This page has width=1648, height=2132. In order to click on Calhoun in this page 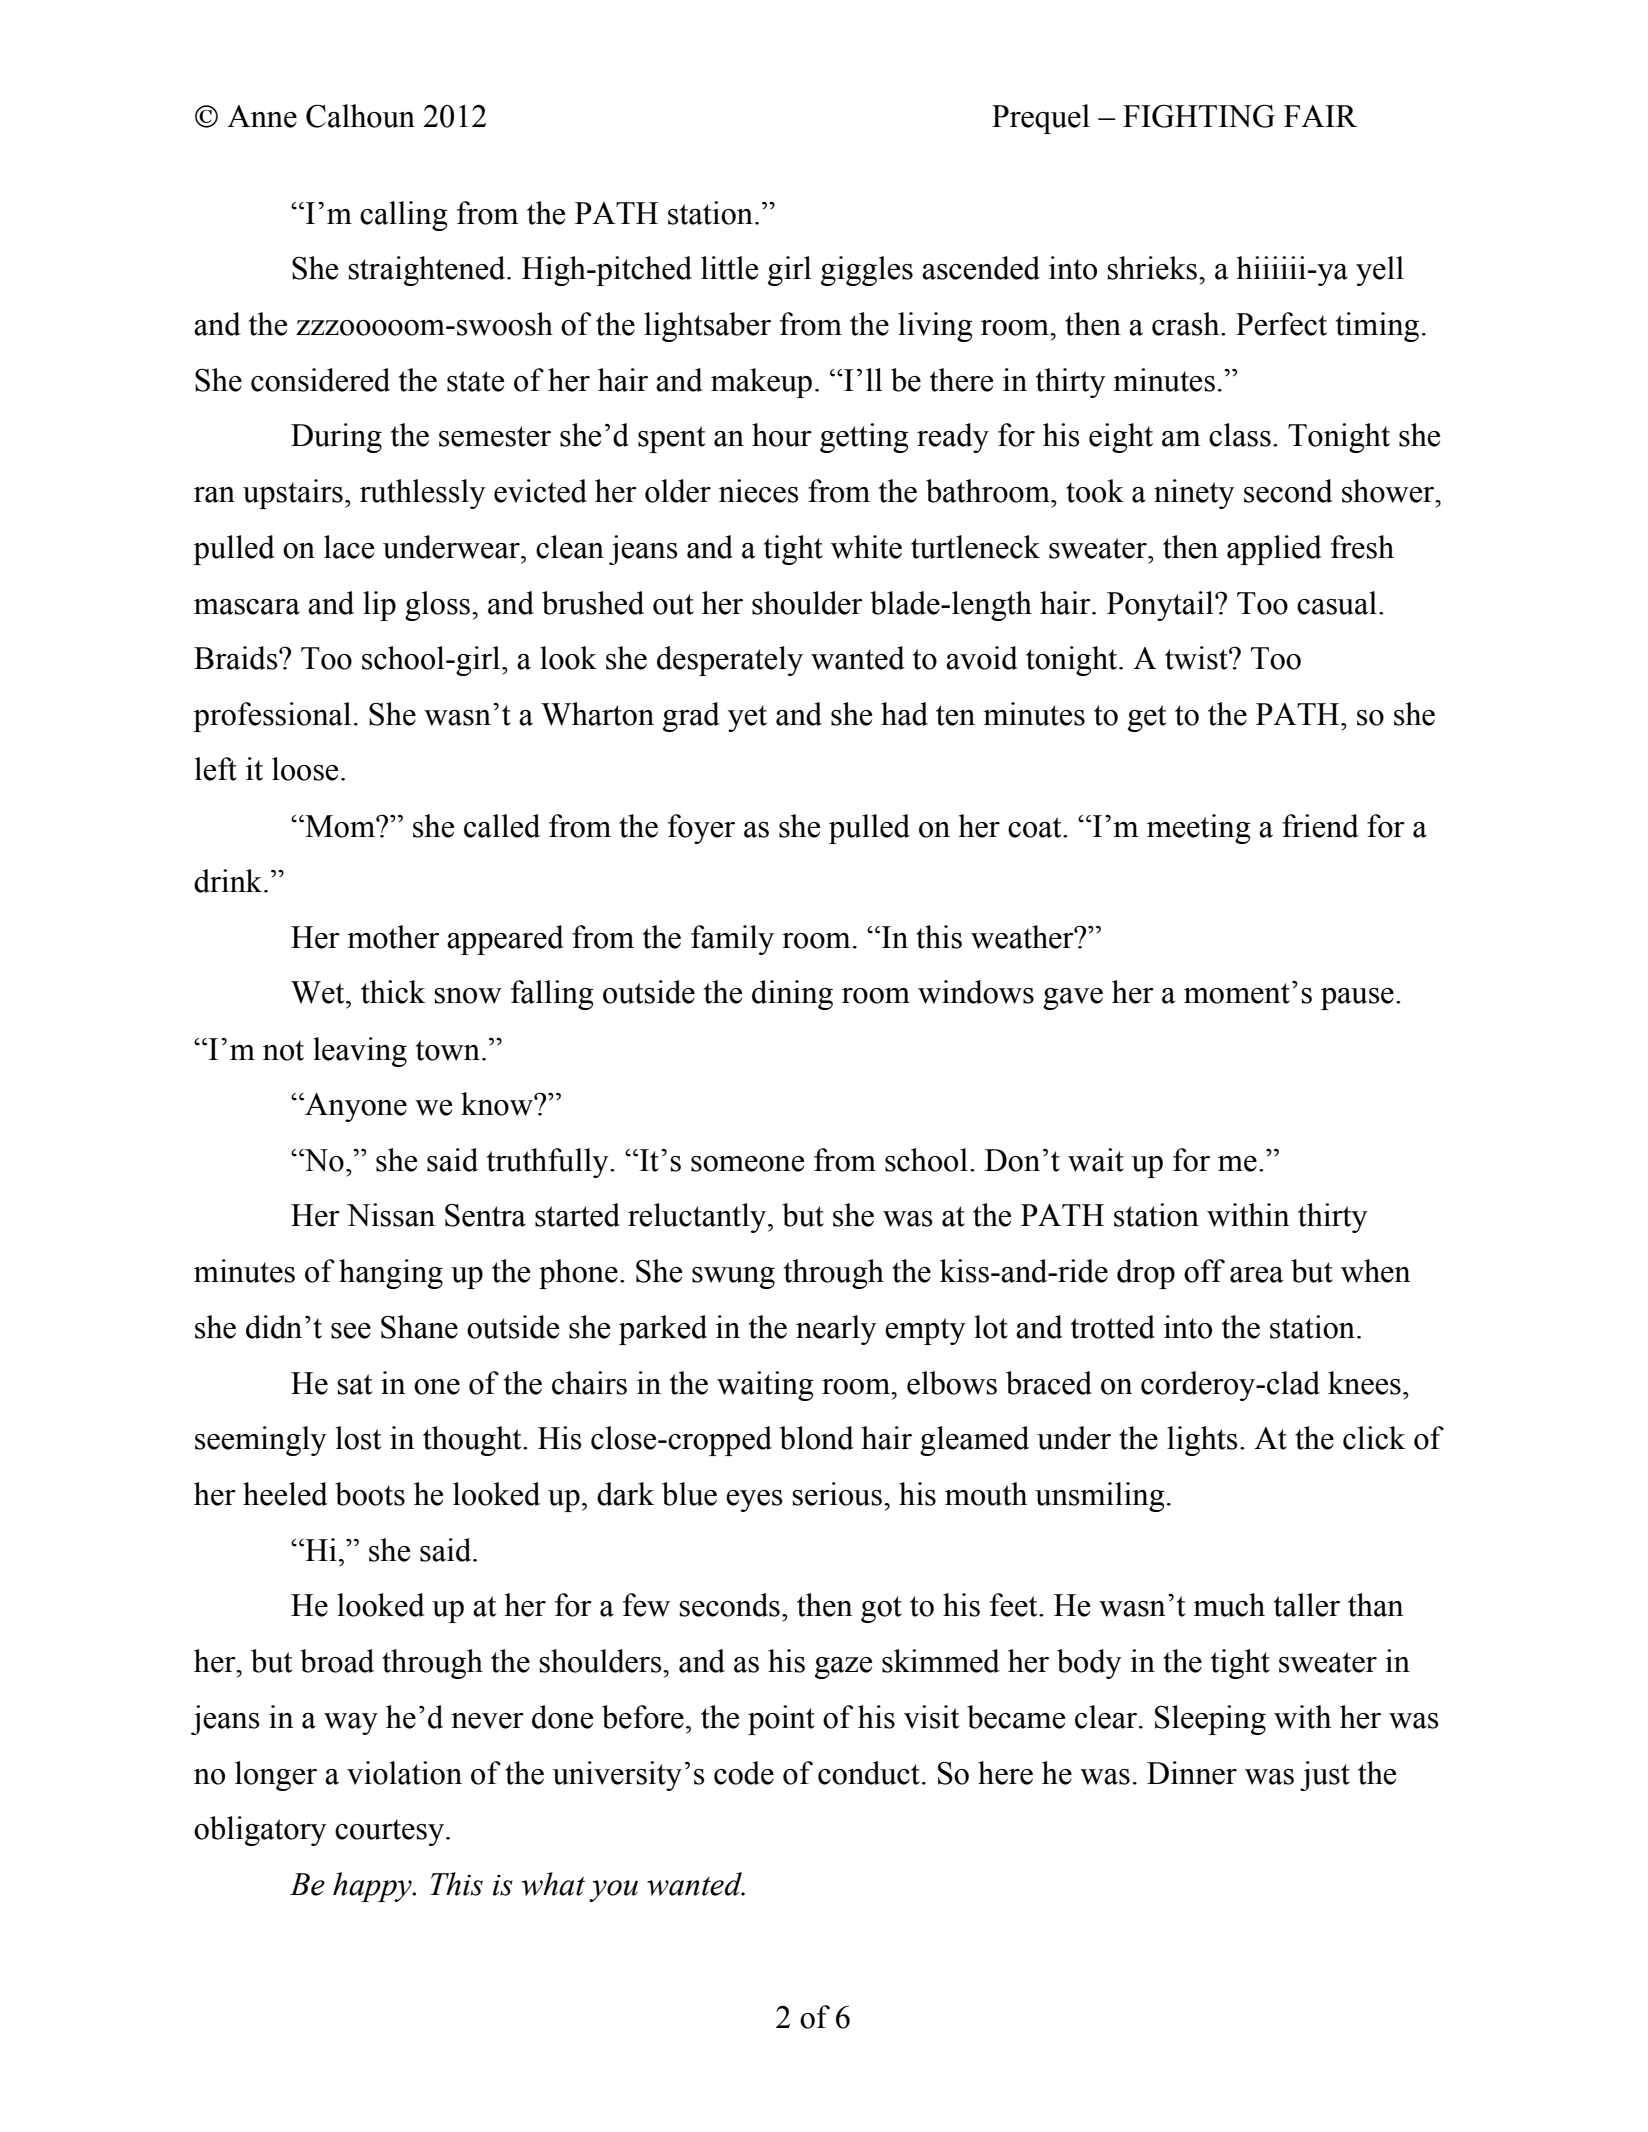, I will do `click(360, 116)`.
